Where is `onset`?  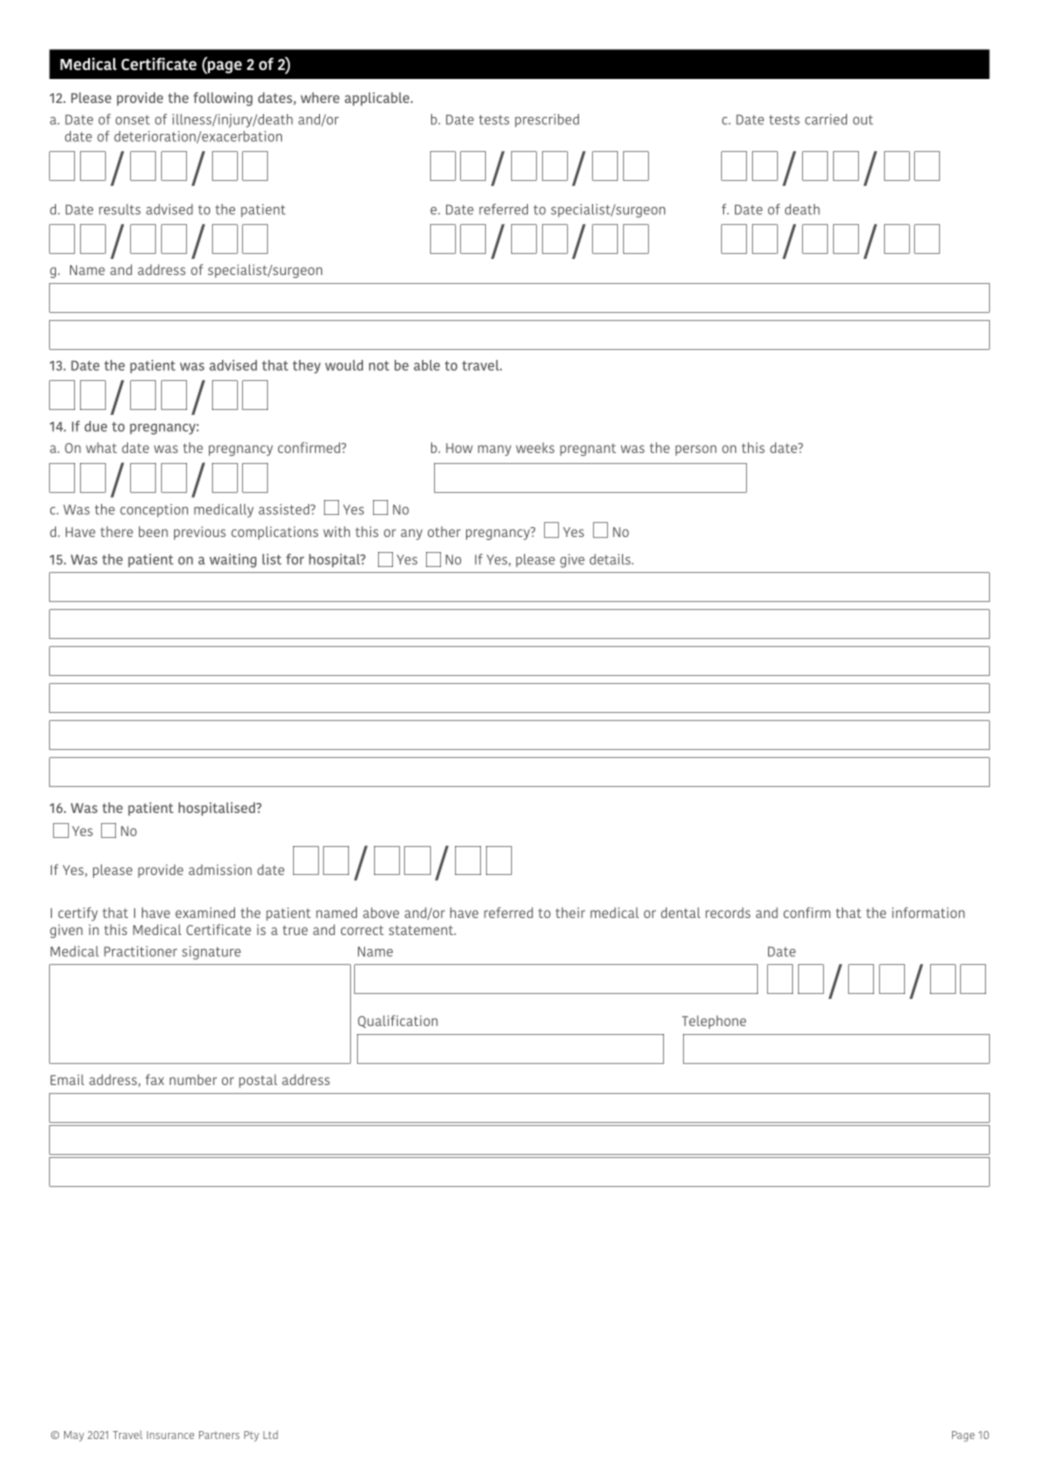
onset is located at coordinates (132, 120).
